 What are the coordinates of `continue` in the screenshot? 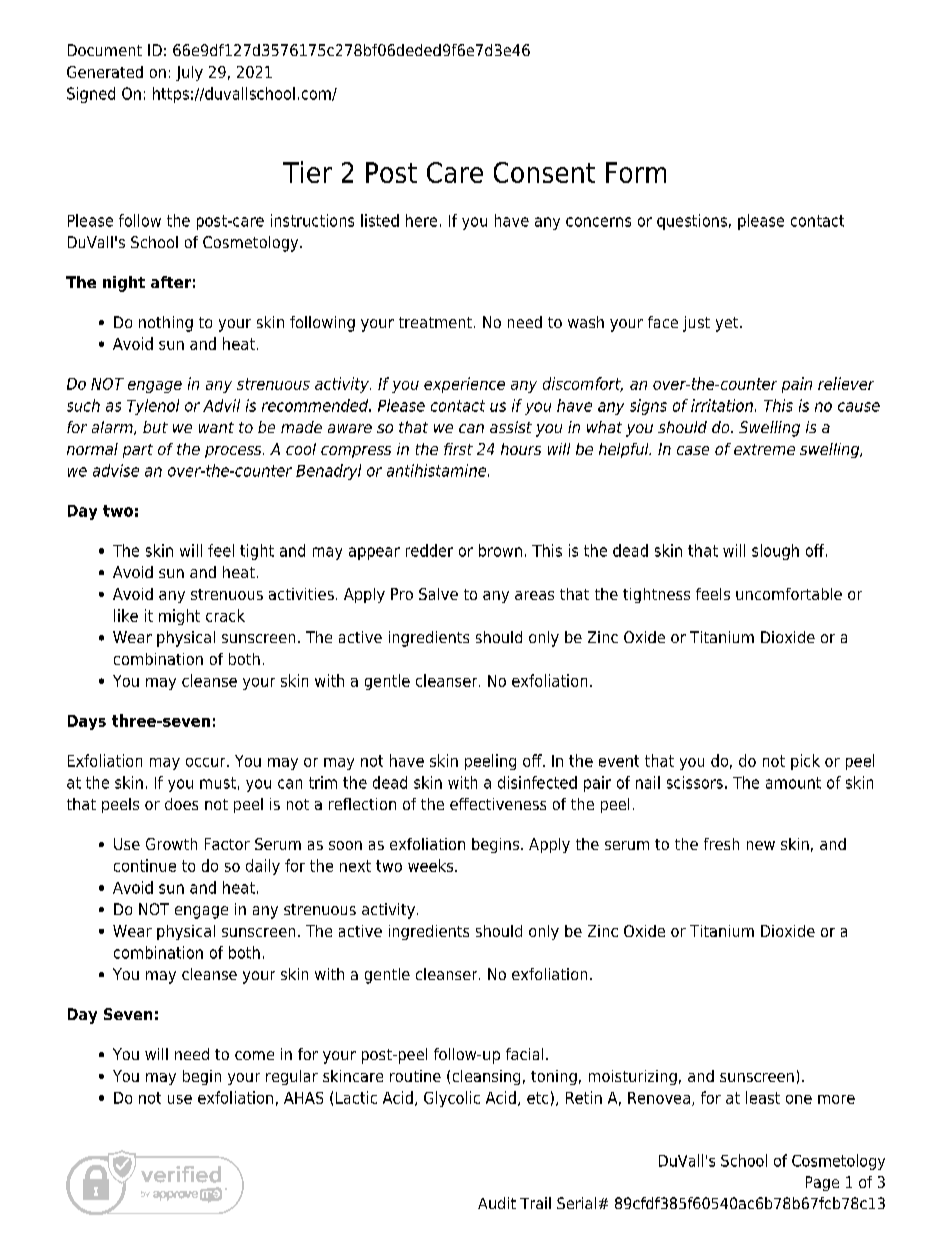 It's located at (145, 865).
